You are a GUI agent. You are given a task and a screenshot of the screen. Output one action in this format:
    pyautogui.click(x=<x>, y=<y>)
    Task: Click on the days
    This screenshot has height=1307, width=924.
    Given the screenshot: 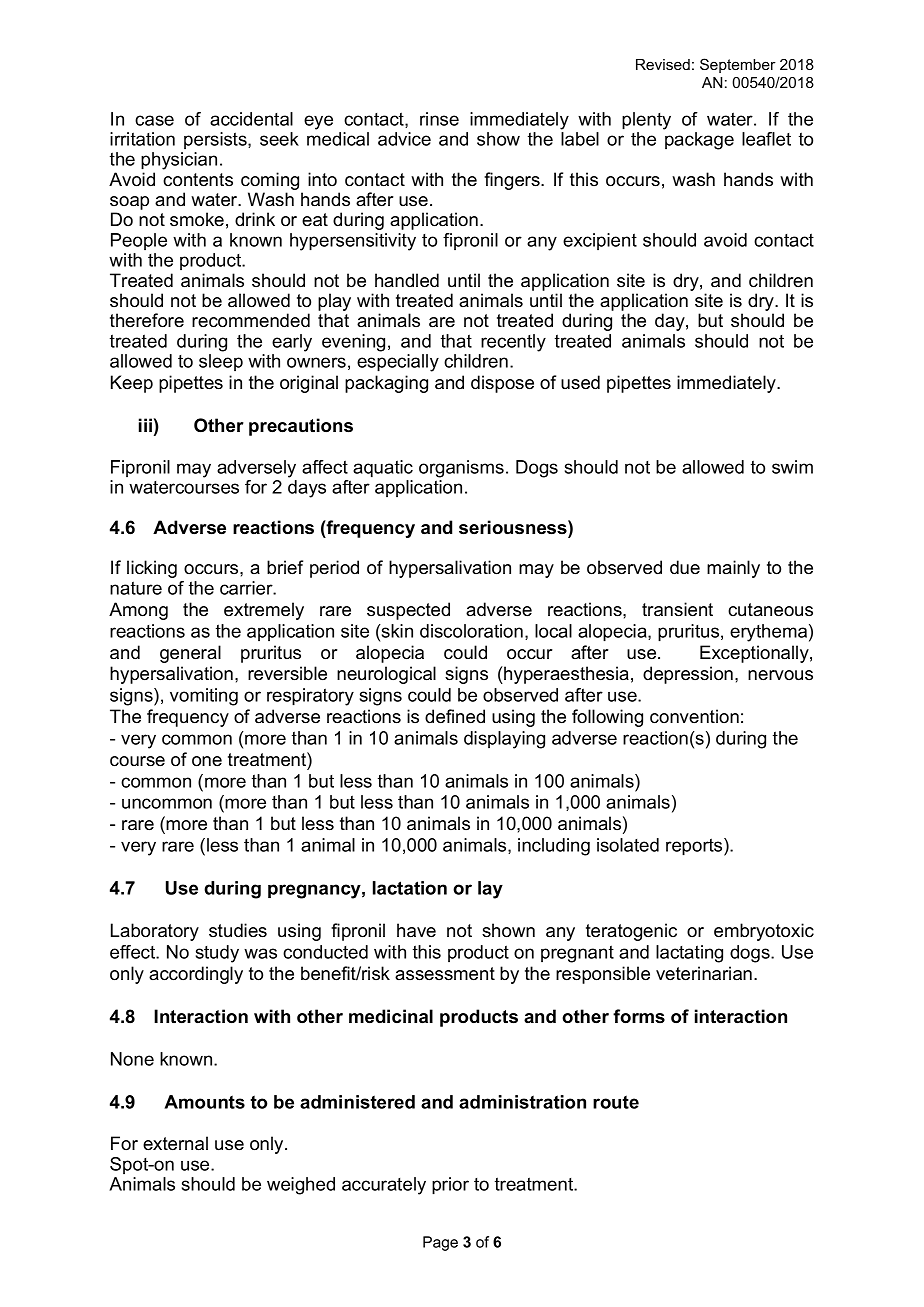 What is the action you would take?
    pyautogui.click(x=307, y=489)
